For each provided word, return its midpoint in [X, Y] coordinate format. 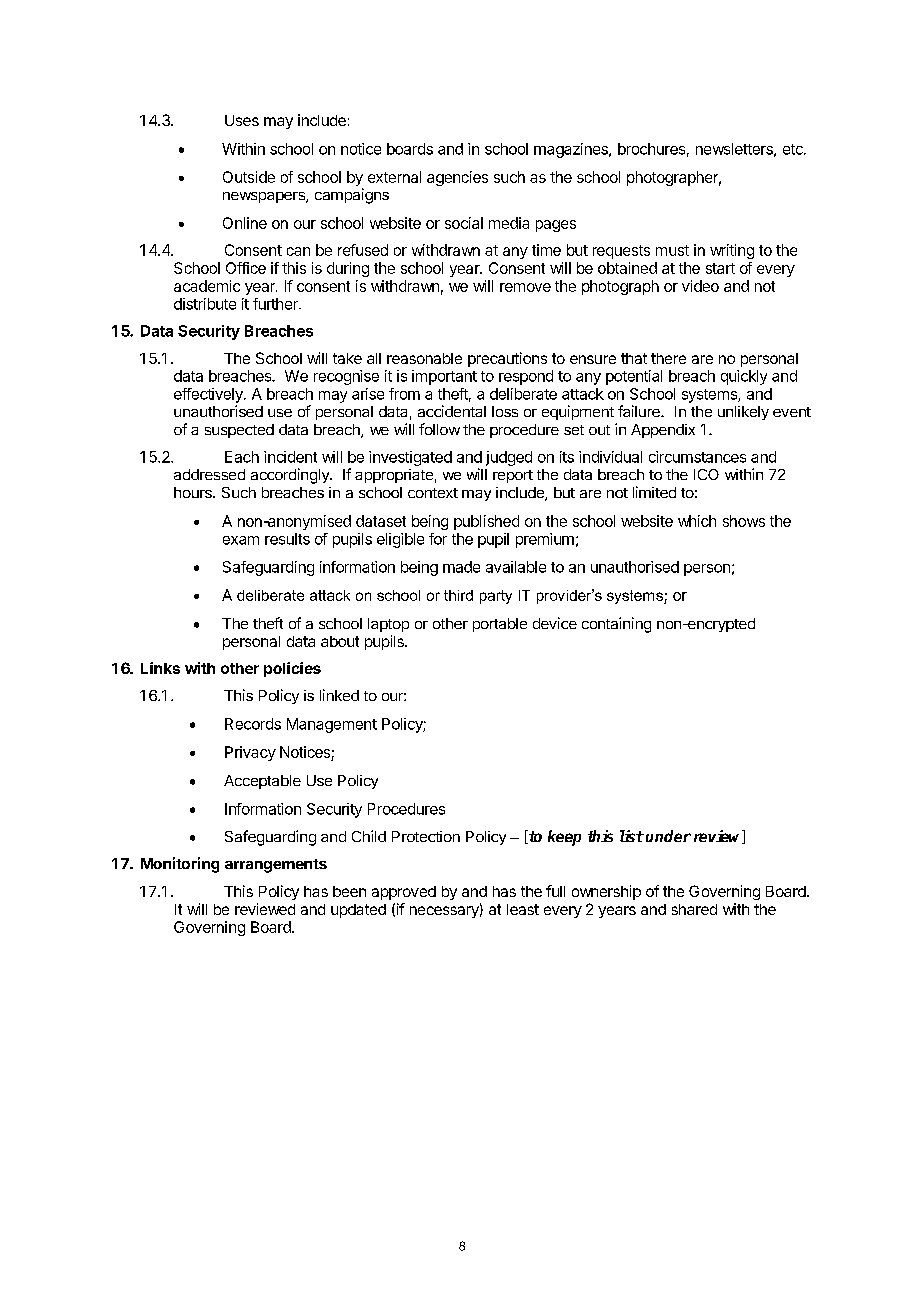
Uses [242, 120]
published [486, 522]
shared [694, 909]
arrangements [276, 866]
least [523, 909]
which [697, 521]
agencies [457, 178]
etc [794, 149]
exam [241, 540]
